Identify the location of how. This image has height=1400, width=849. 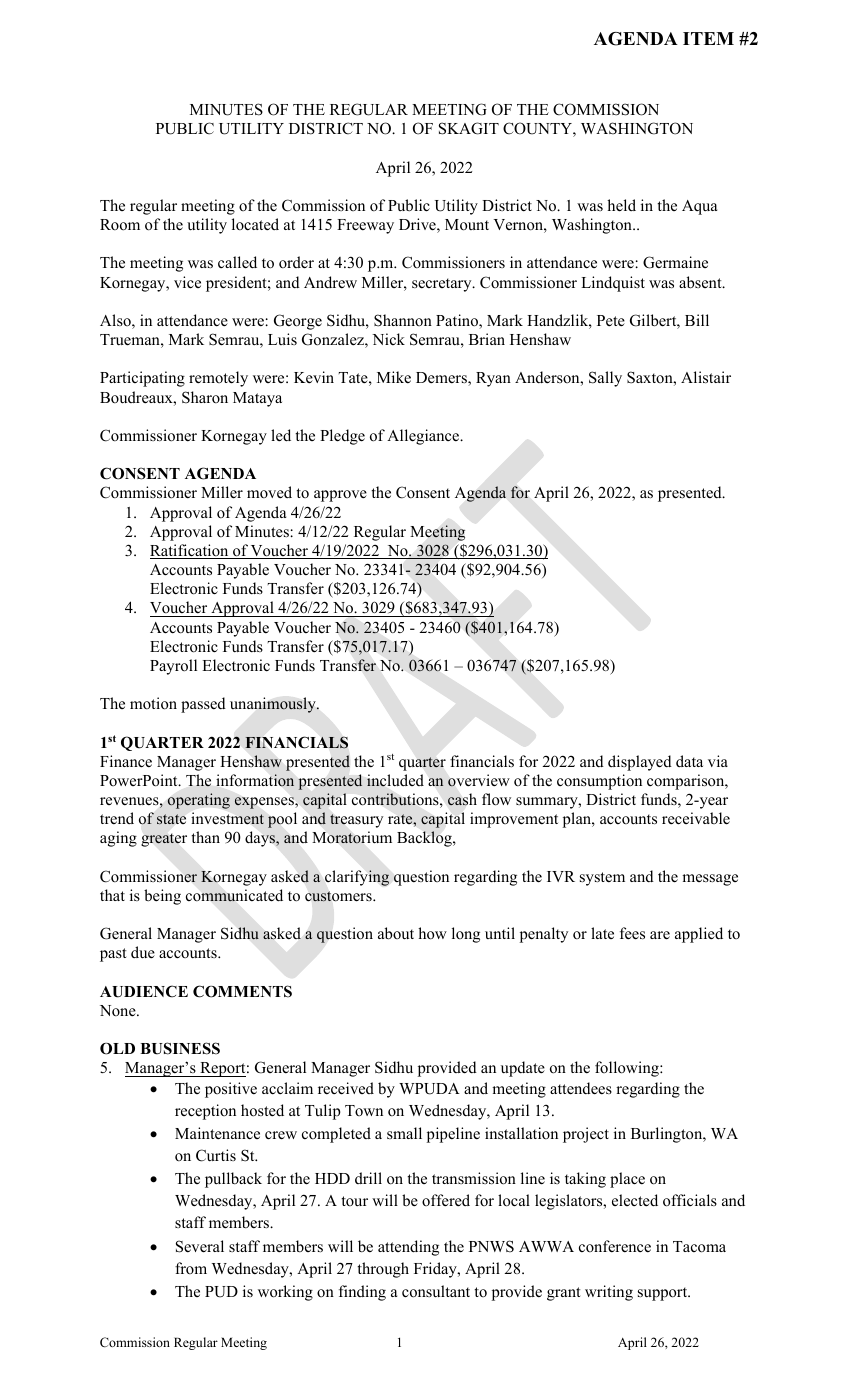
(432, 933).
